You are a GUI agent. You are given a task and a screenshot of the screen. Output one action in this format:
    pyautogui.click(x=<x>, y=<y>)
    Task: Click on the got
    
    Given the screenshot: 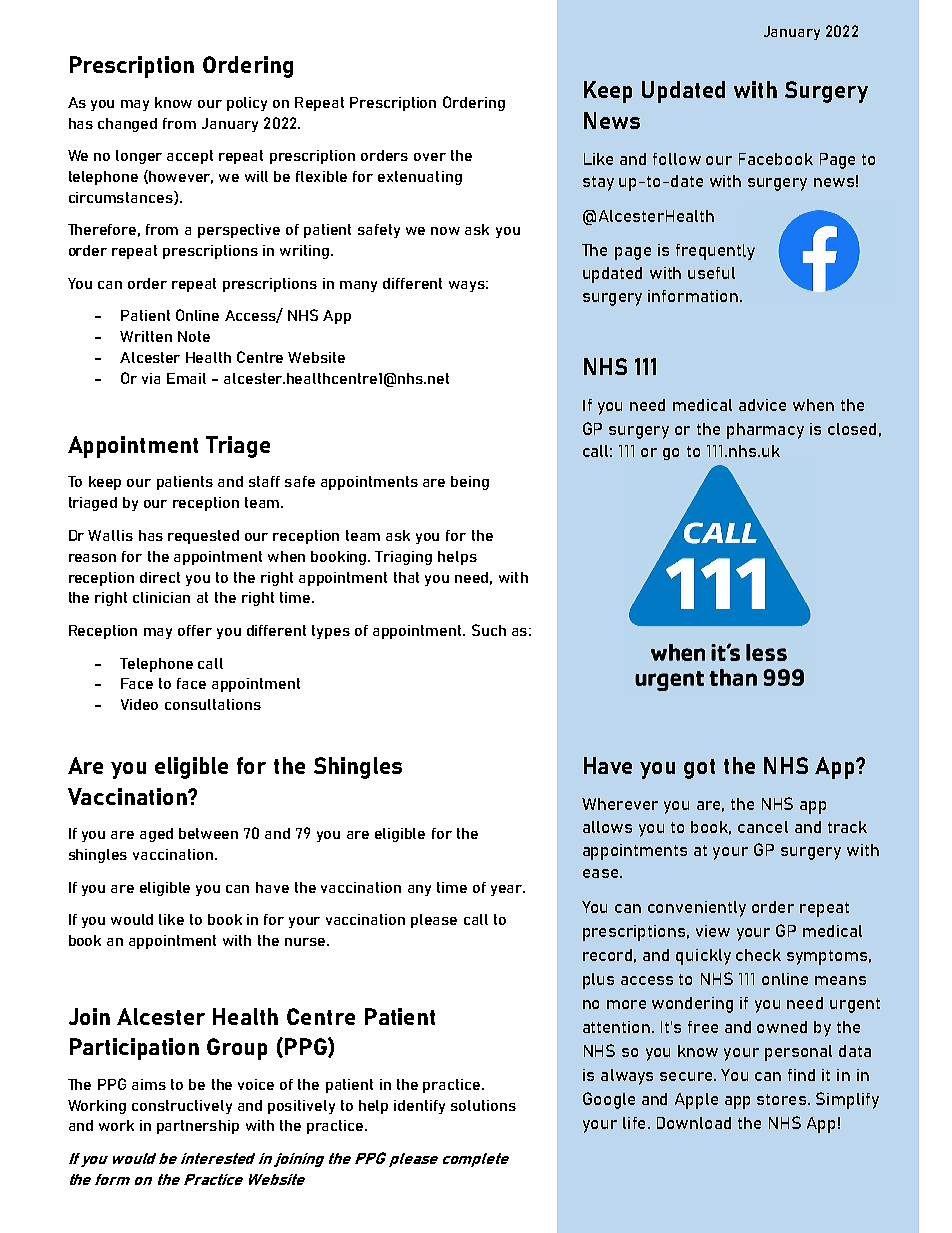 What is the action you would take?
    pyautogui.click(x=699, y=769)
